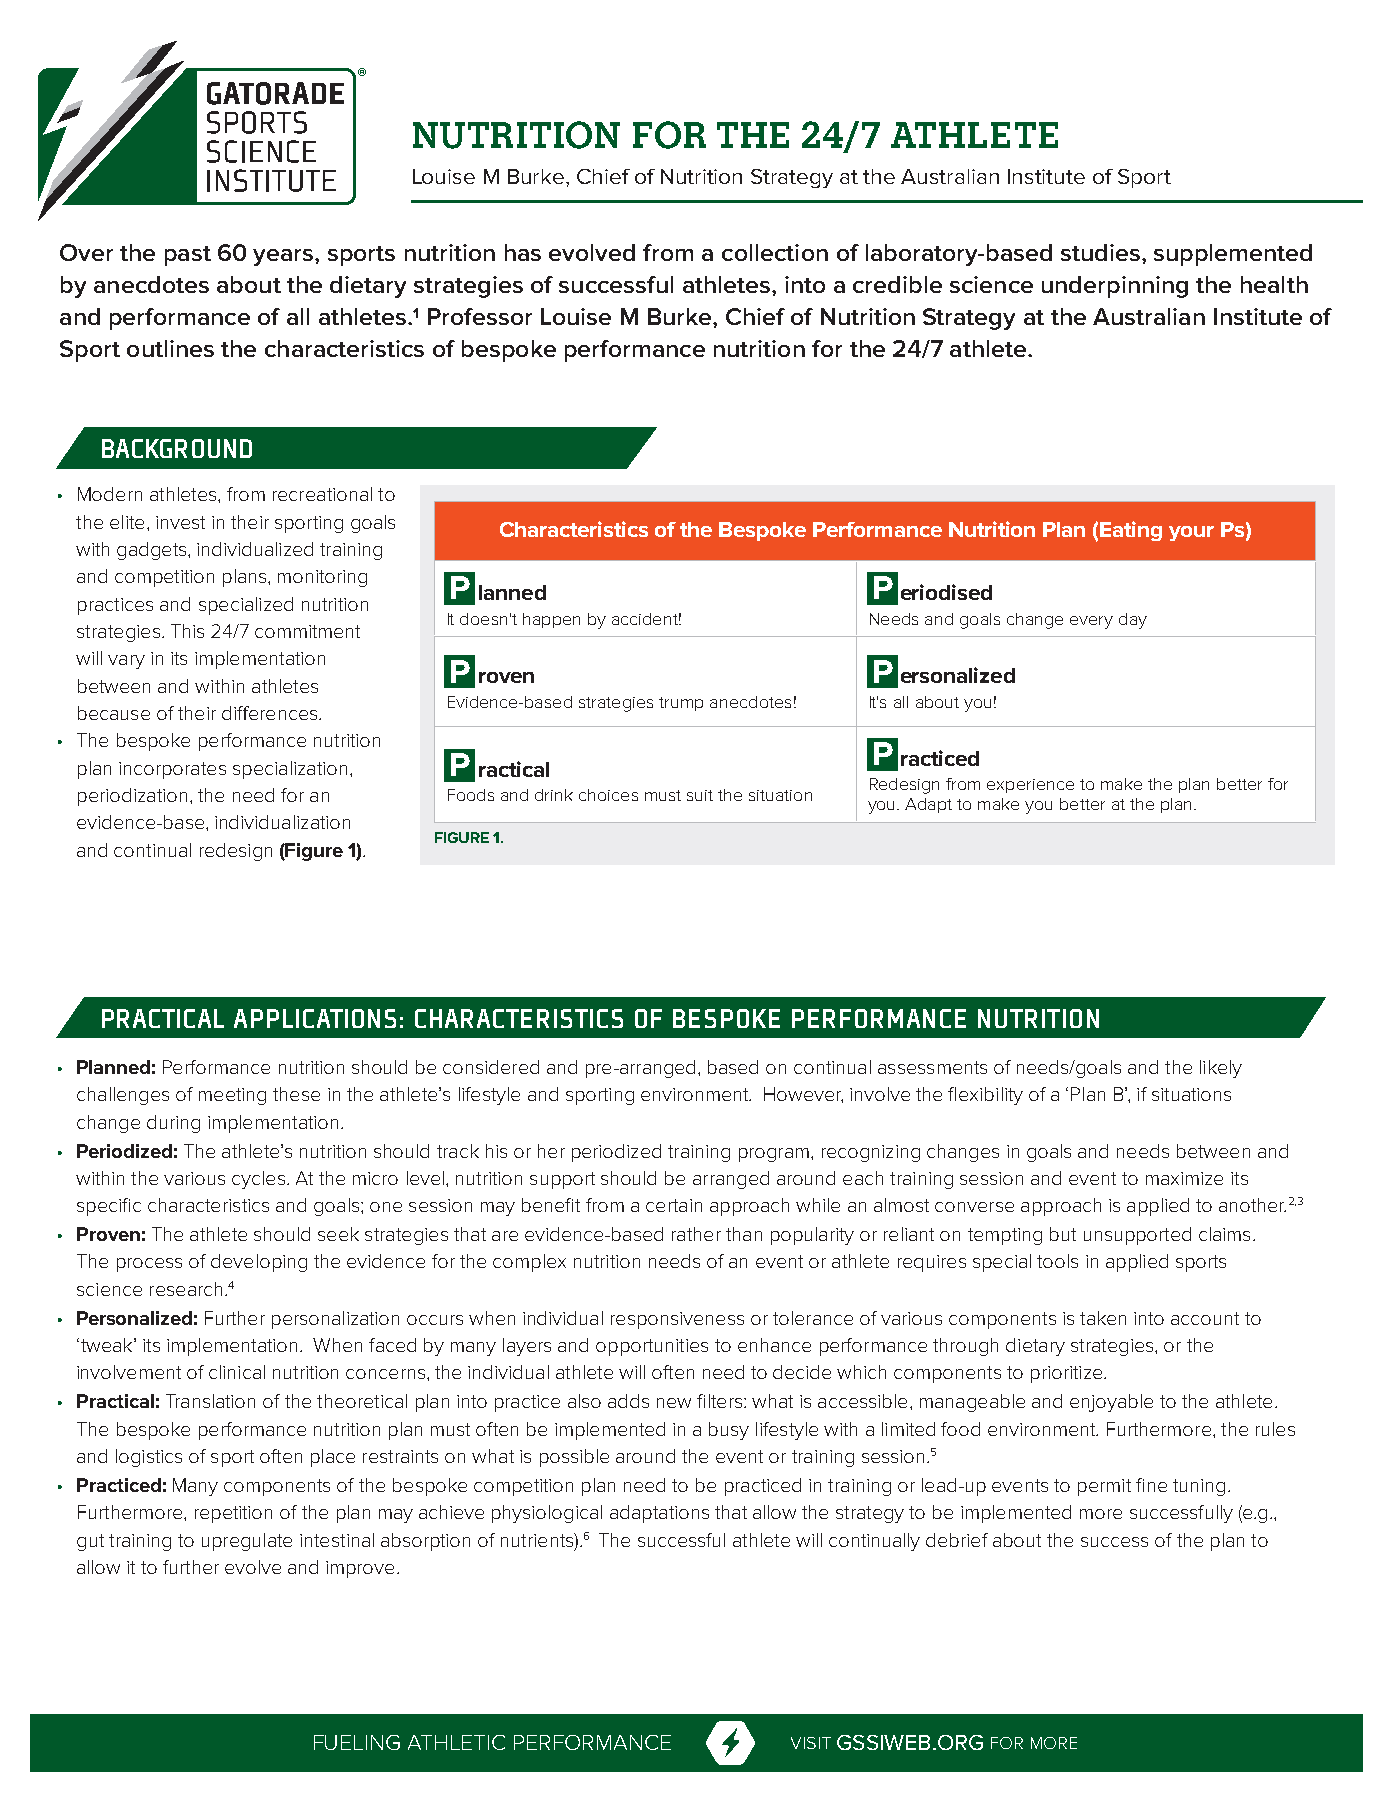 This screenshot has width=1394, height=1803. What do you see at coordinates (1103, 1318) in the screenshot?
I see `taken` at bounding box center [1103, 1318].
